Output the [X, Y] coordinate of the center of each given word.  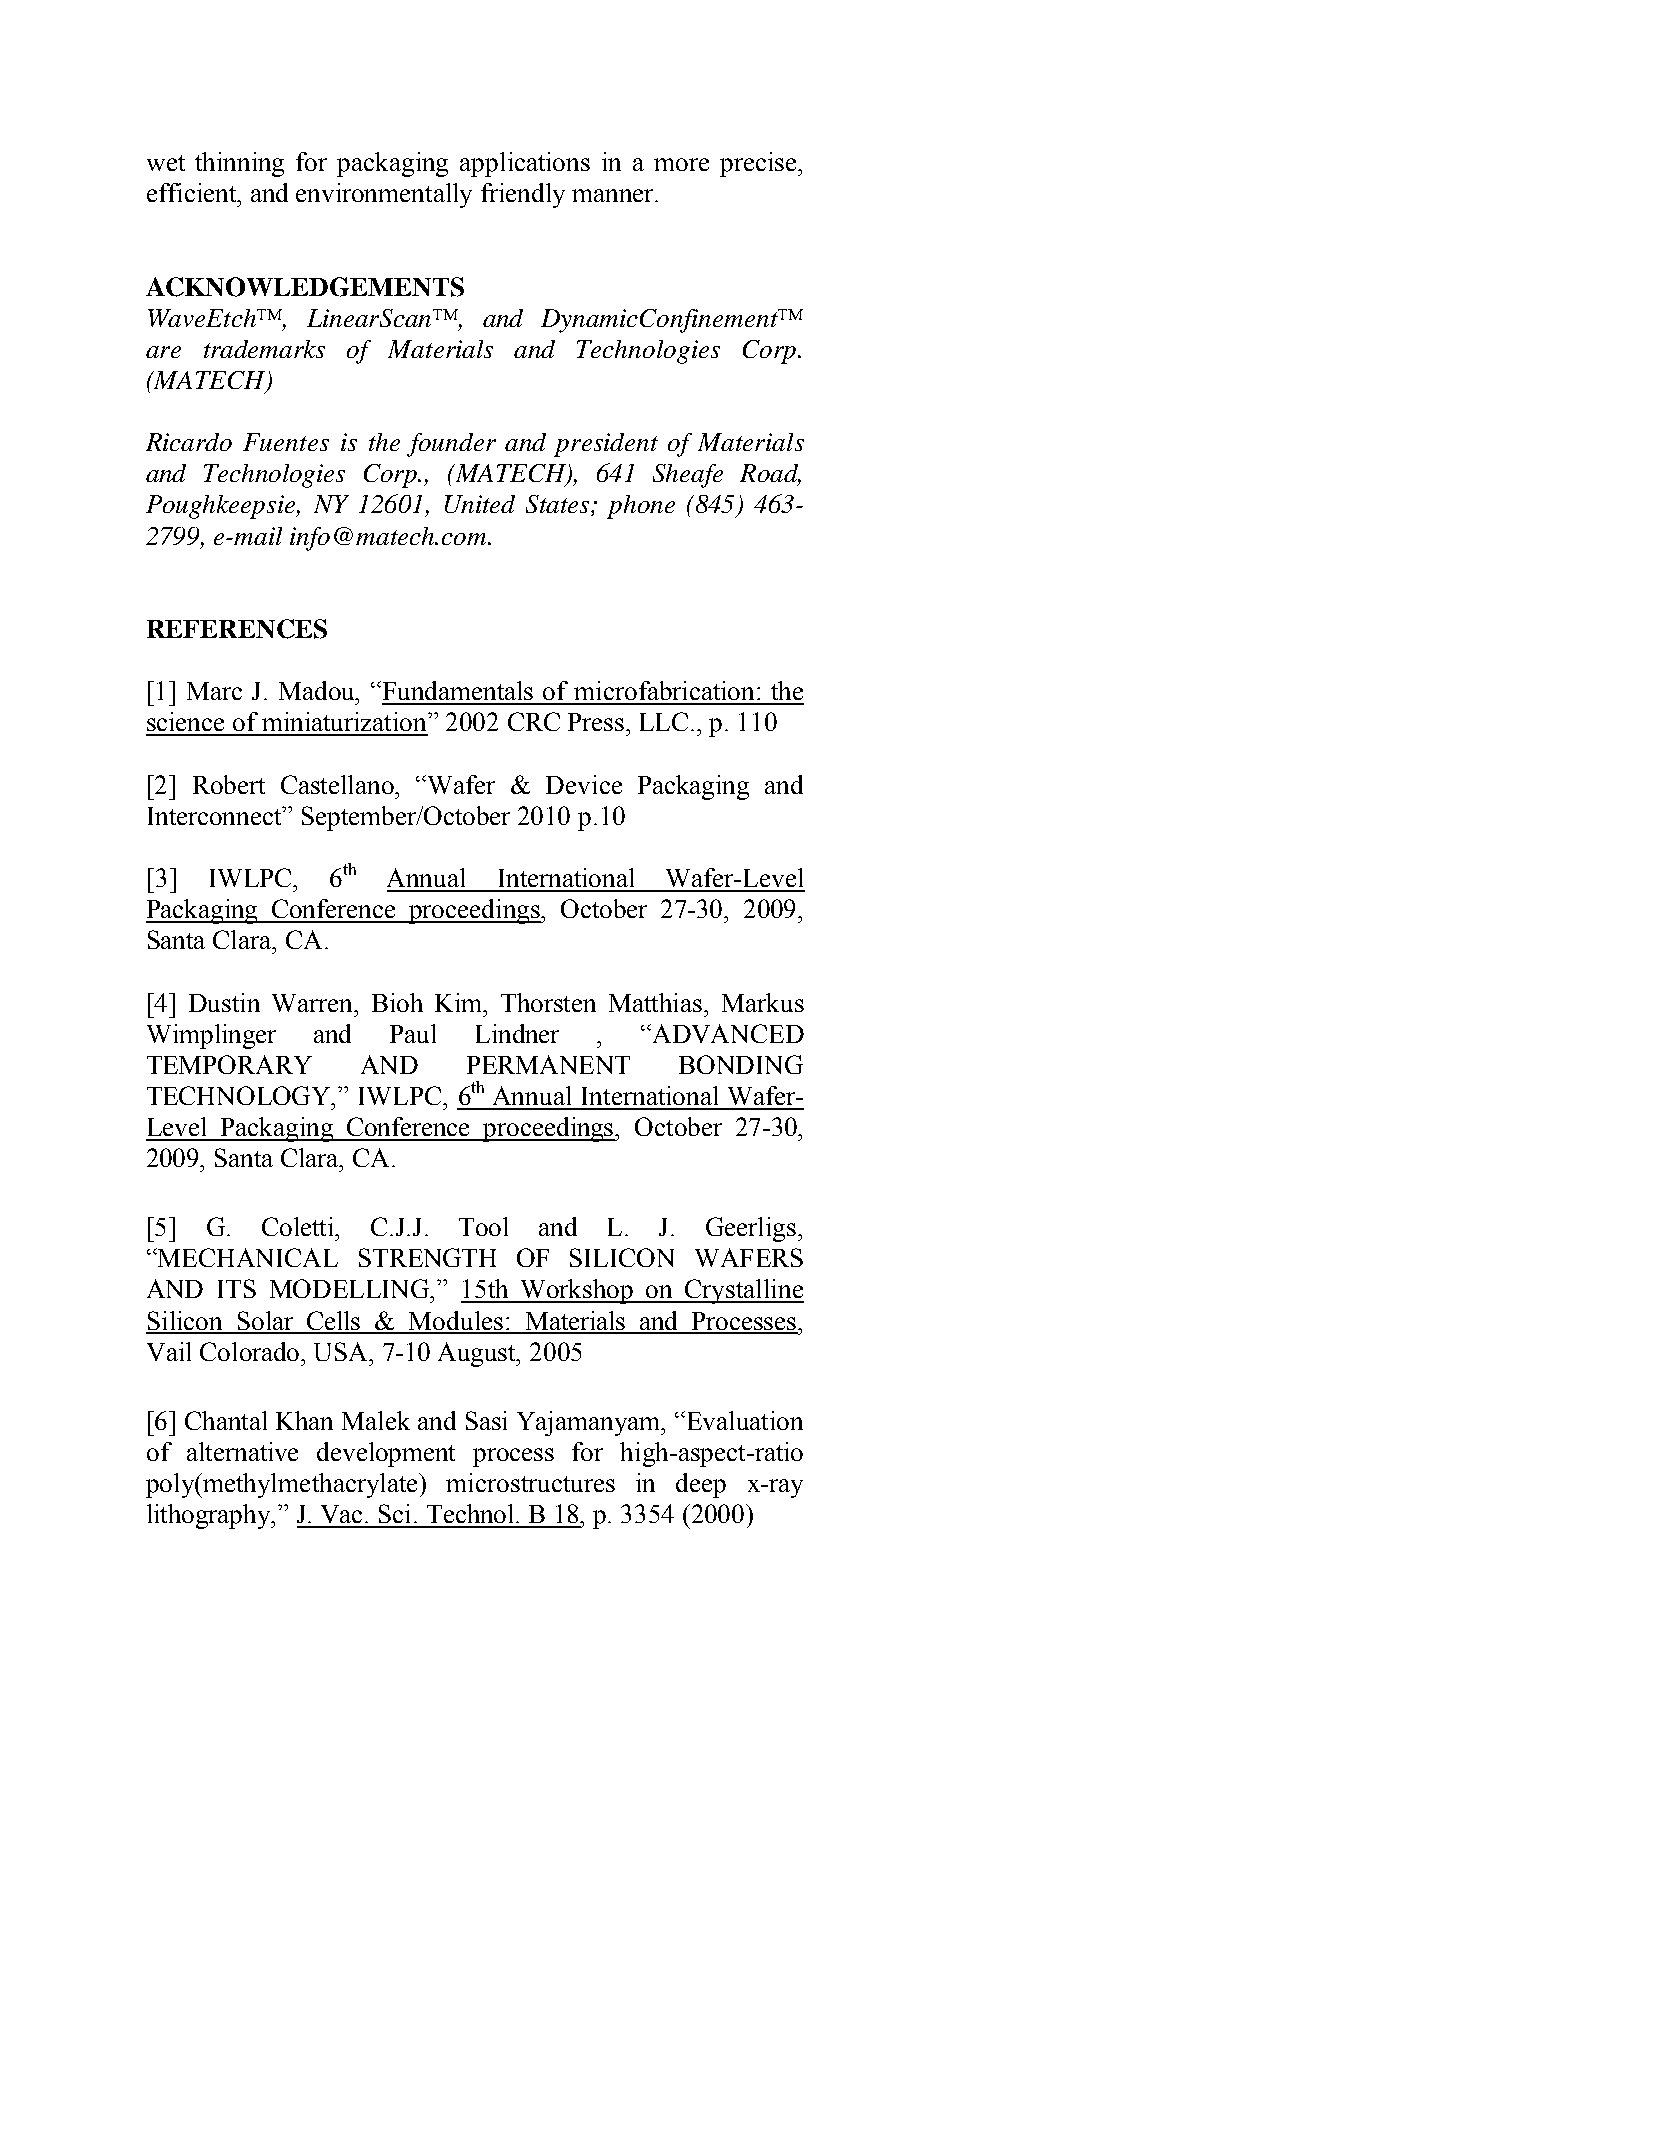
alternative [242, 1451]
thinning [239, 164]
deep [701, 1485]
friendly [523, 195]
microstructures [530, 1482]
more [681, 164]
